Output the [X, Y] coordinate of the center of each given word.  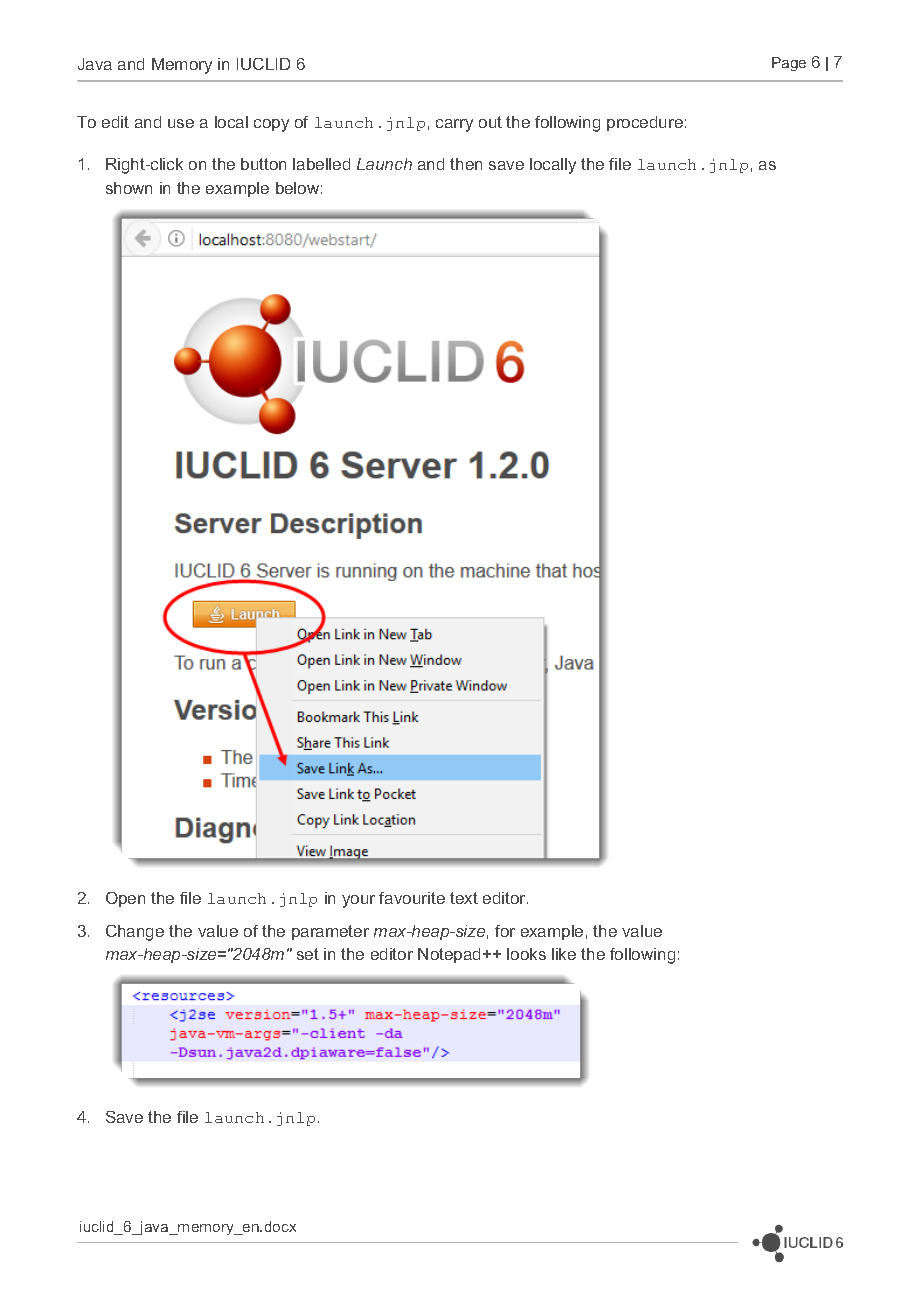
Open [125, 899]
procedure [645, 123]
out [490, 122]
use [181, 123]
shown [129, 188]
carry [454, 125]
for [505, 931]
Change [135, 933]
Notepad [449, 955]
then [466, 164]
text [464, 898]
